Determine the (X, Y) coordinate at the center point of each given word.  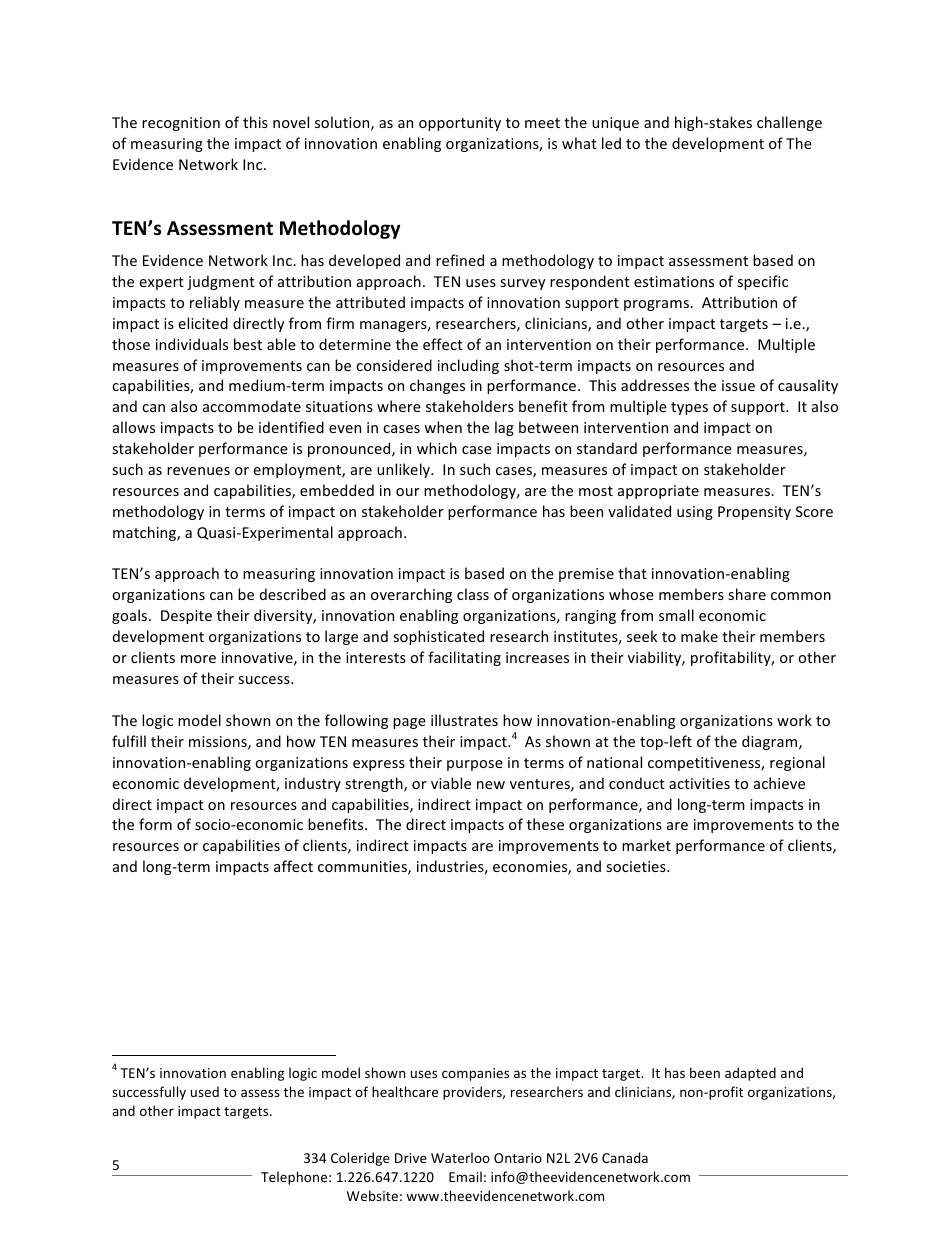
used (205, 1091)
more (198, 659)
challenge (789, 123)
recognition (181, 124)
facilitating (464, 658)
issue (738, 385)
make (699, 636)
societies (637, 866)
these (545, 824)
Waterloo (460, 1157)
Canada (625, 1157)
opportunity (460, 124)
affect (293, 866)
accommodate (252, 406)
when (443, 427)
